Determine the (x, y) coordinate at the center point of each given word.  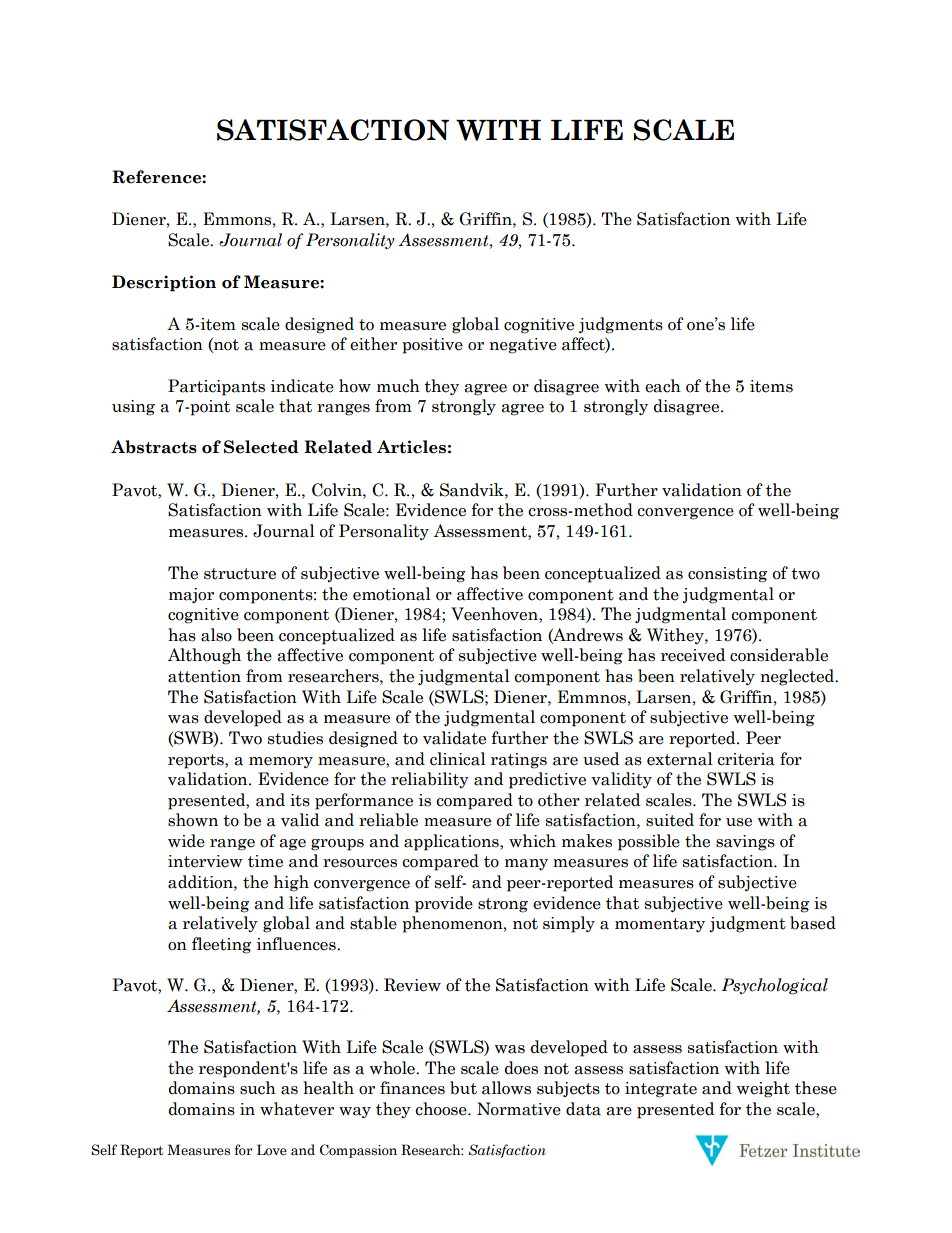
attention (204, 676)
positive (432, 346)
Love (272, 1150)
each (663, 386)
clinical (458, 759)
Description (164, 283)
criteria (746, 759)
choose (442, 1109)
